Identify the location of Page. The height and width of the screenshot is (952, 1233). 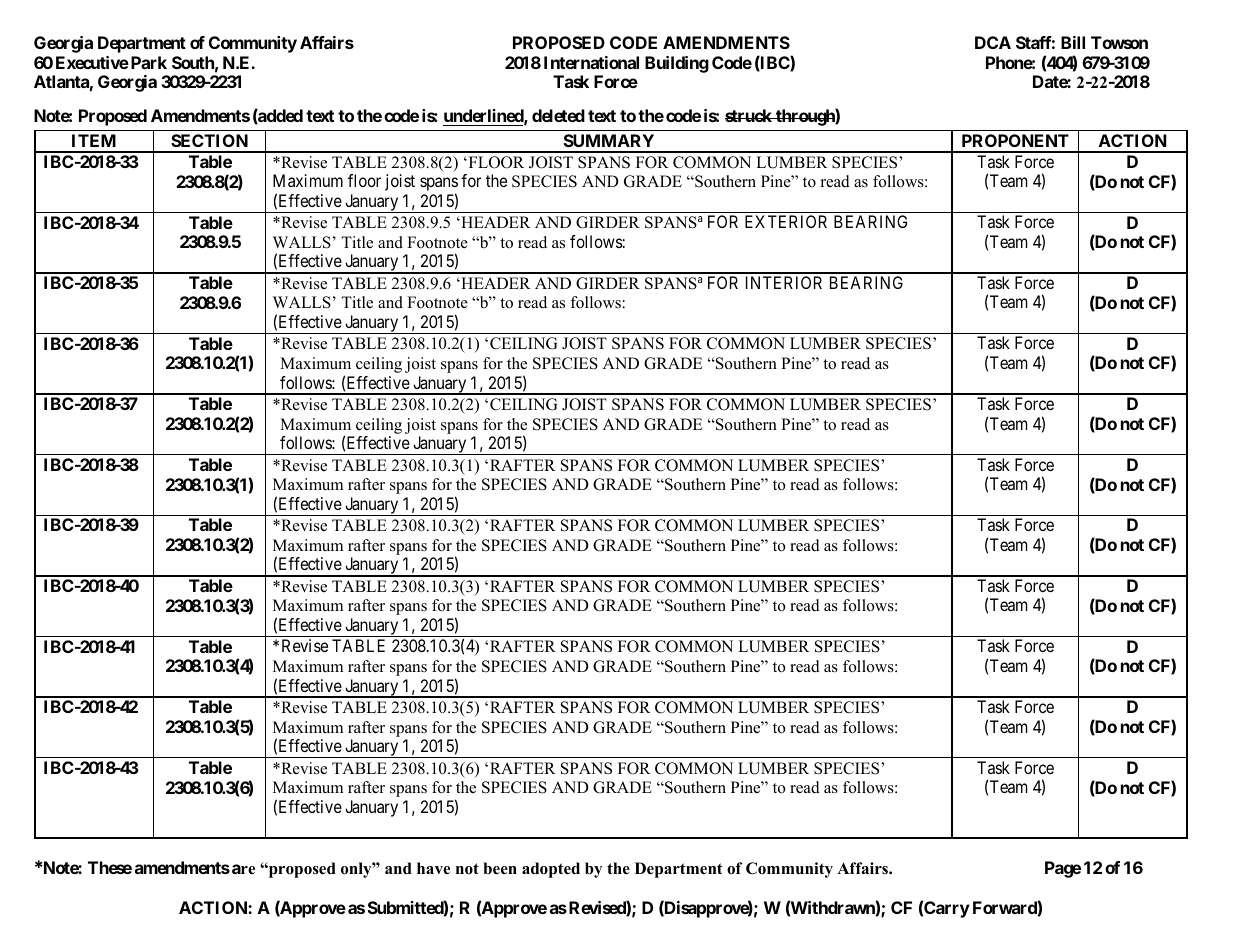
(1063, 869).
